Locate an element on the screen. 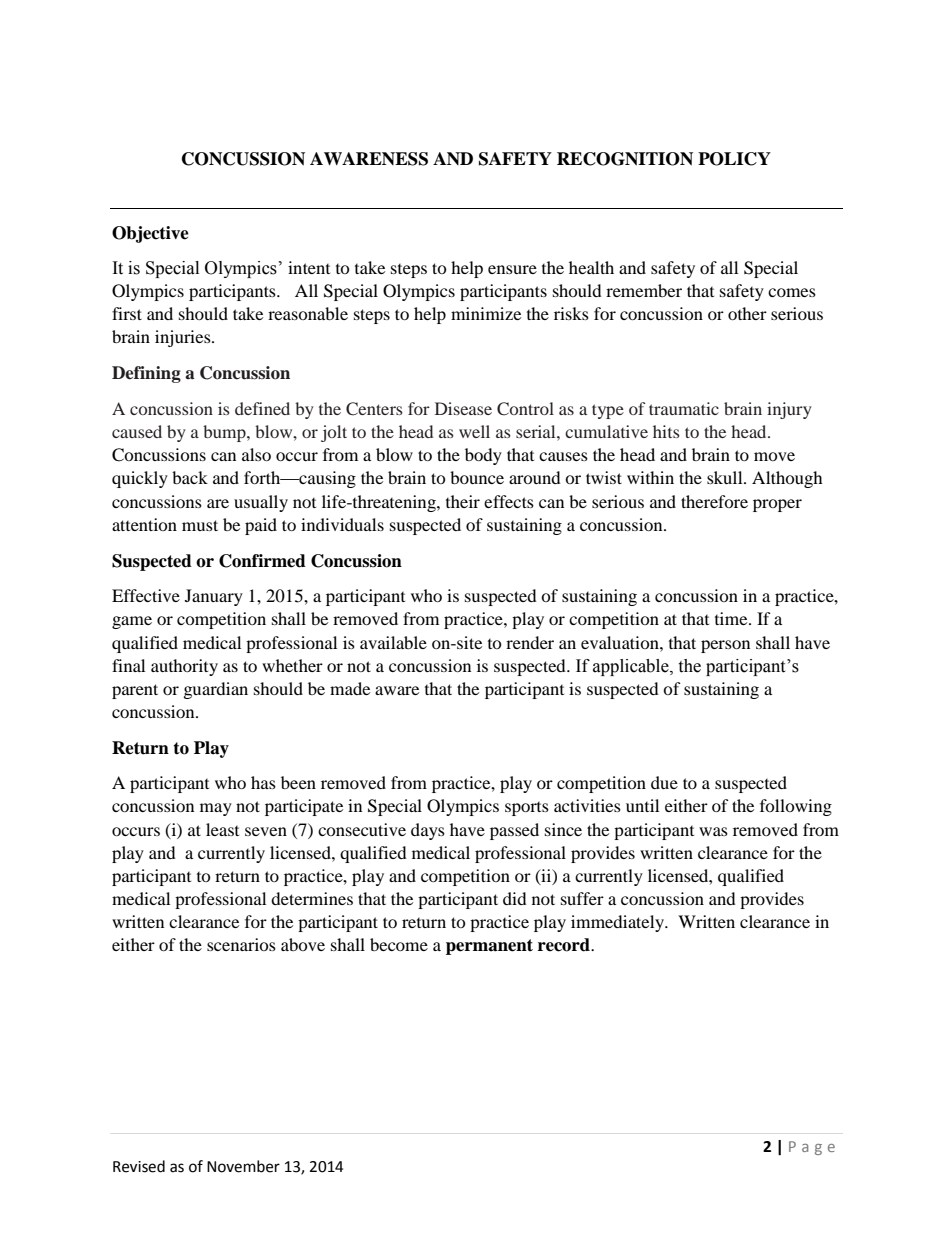  POLICY is located at coordinates (734, 159).
